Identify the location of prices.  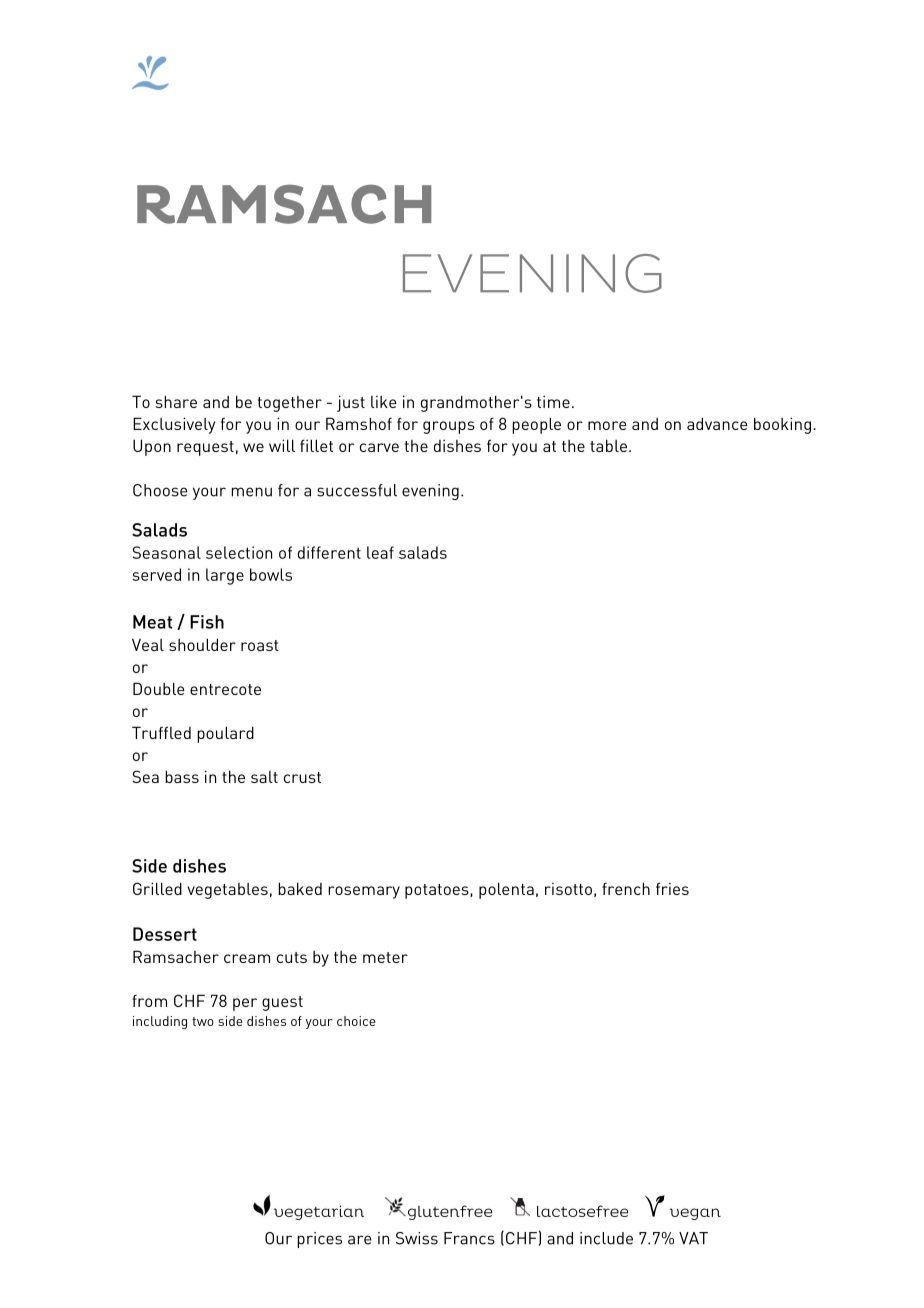
(319, 1240).
